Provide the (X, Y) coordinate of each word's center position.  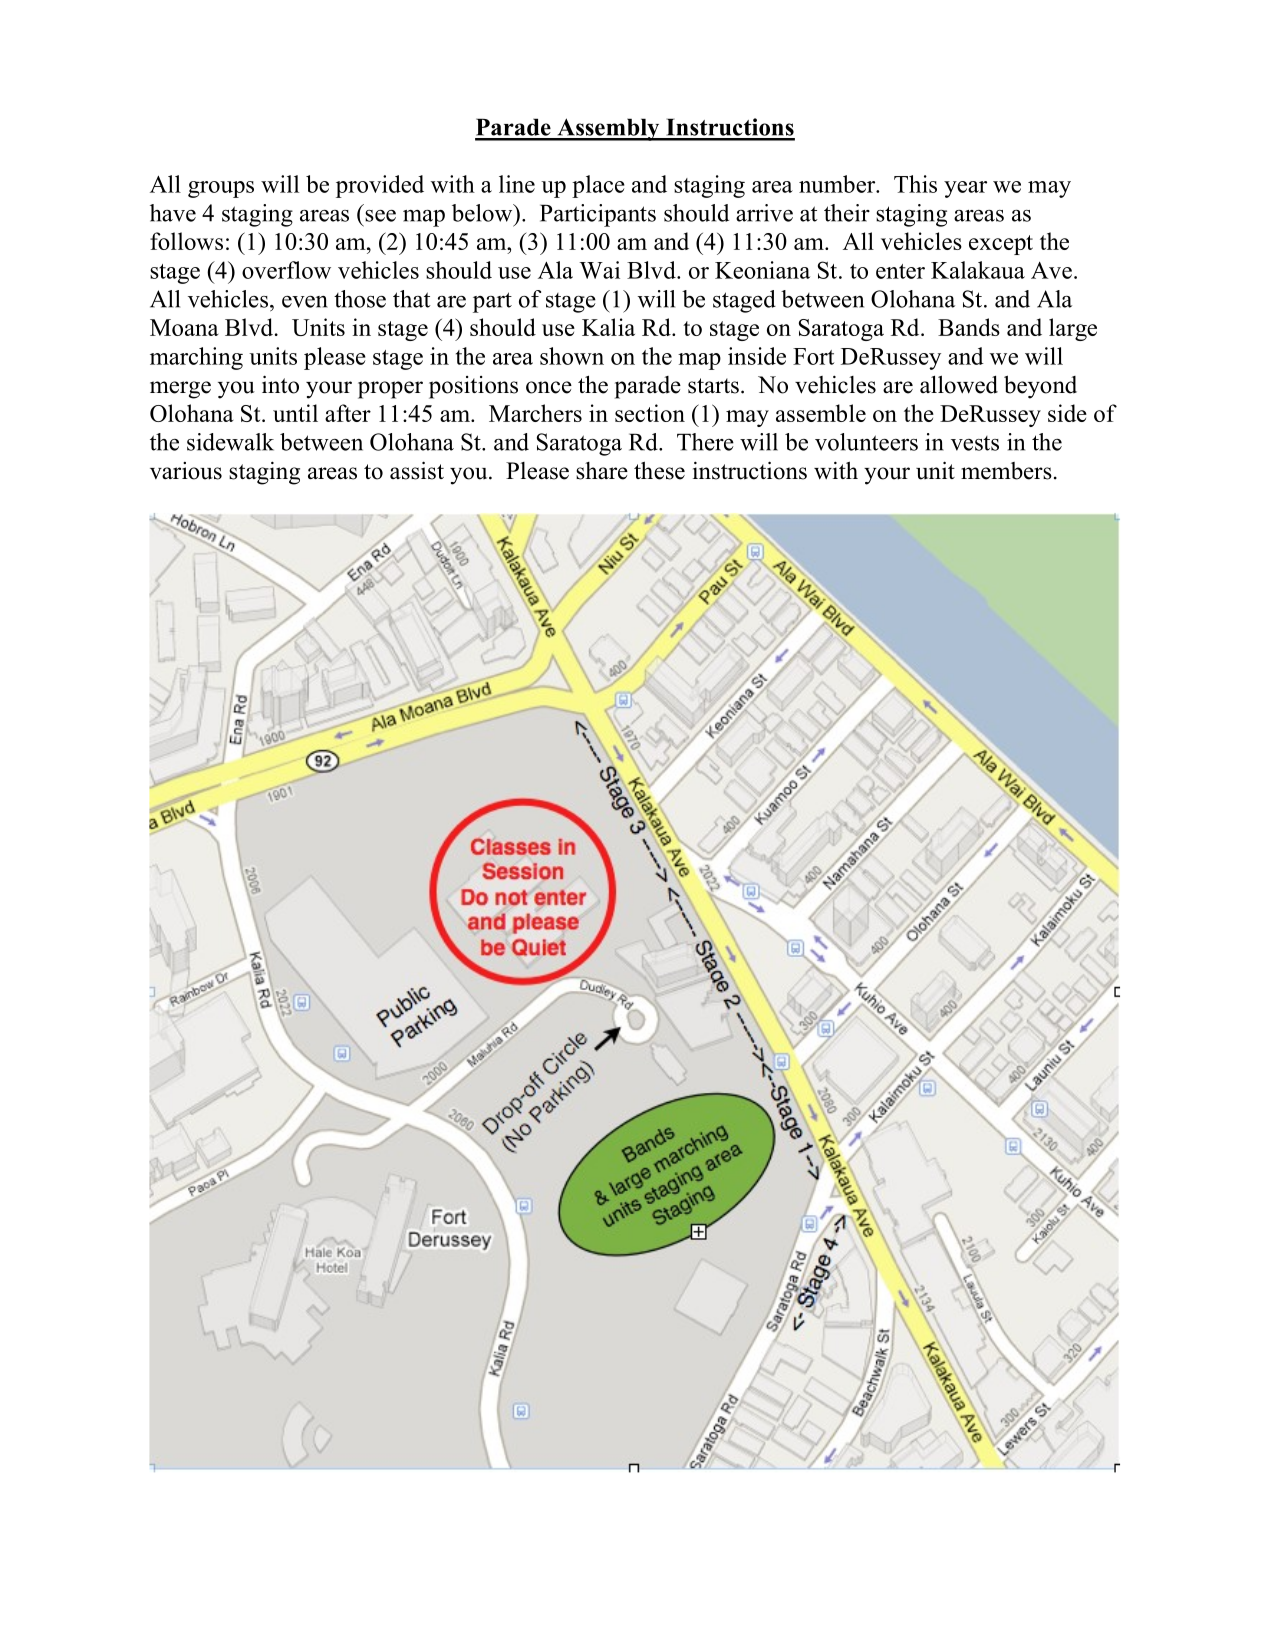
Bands (969, 327)
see (380, 216)
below (483, 213)
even (305, 302)
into (280, 384)
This (915, 184)
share (602, 471)
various (186, 471)
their (847, 213)
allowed (959, 384)
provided (380, 186)
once (549, 387)
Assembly (608, 129)
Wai (599, 270)
